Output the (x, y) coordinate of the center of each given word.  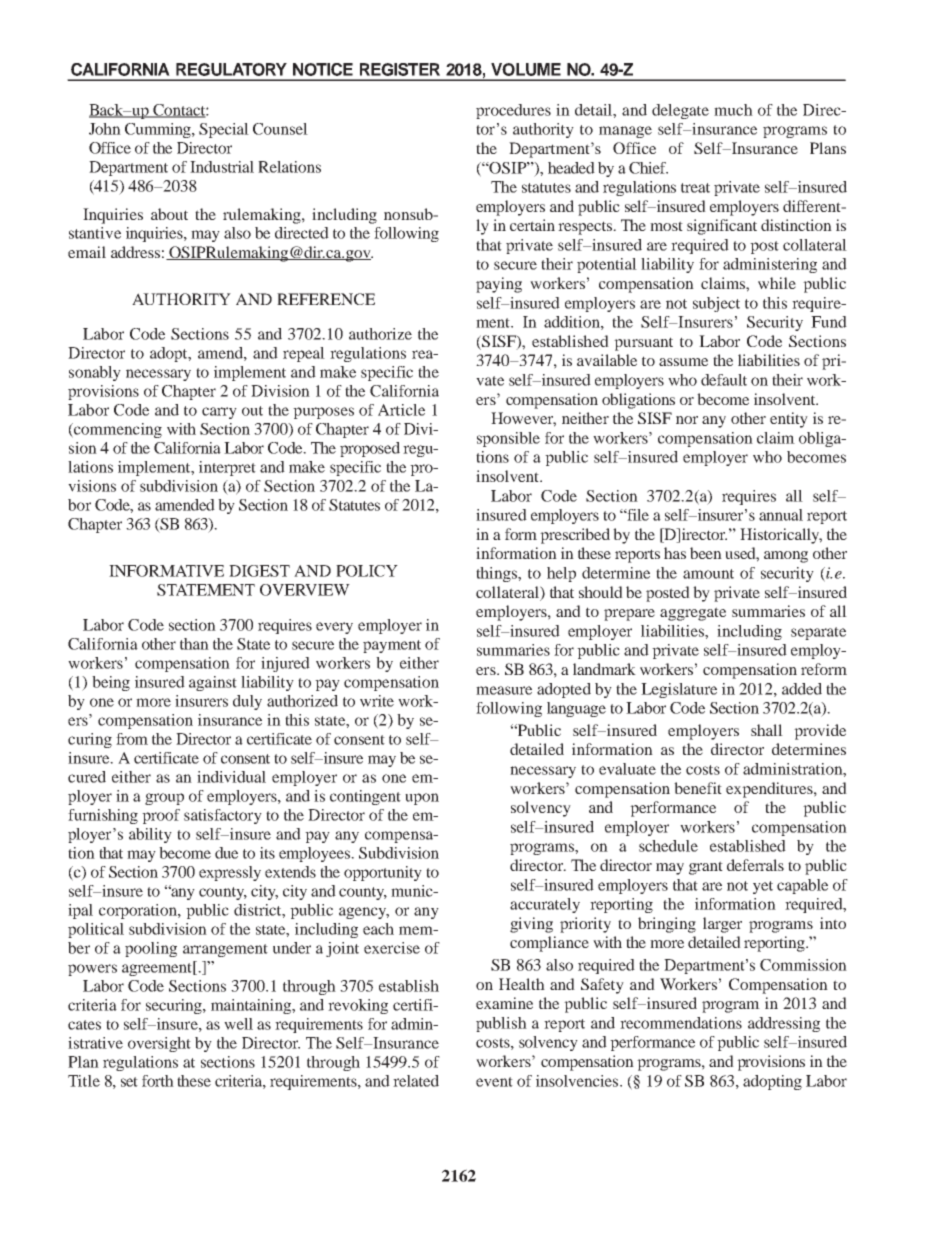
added (802, 689)
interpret (227, 468)
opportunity (383, 873)
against (213, 683)
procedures (513, 111)
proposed (370, 449)
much (733, 110)
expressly (230, 873)
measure (504, 690)
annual (781, 515)
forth (158, 1081)
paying (499, 285)
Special (224, 130)
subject (716, 304)
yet (763, 887)
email (87, 252)
